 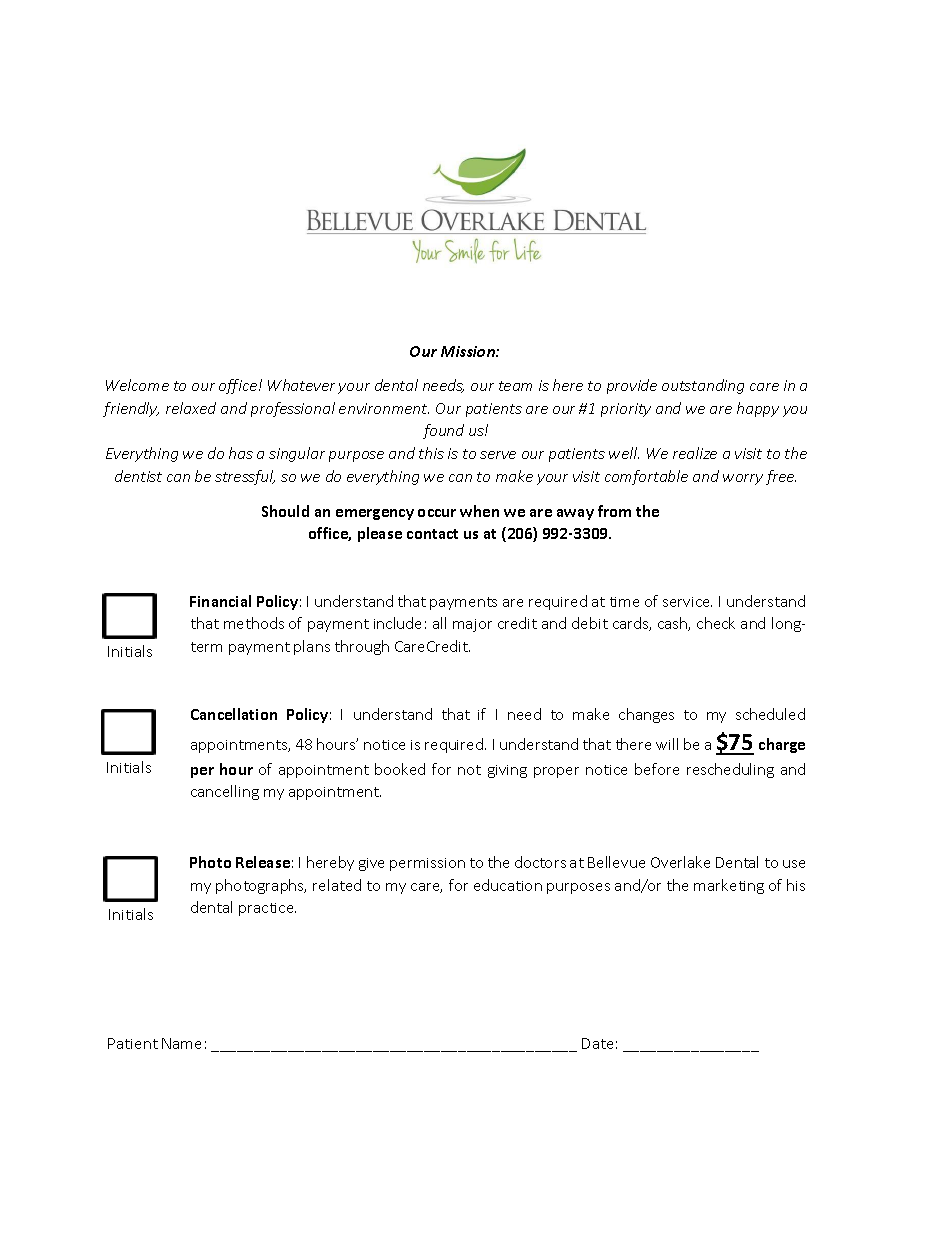 What do you see at coordinates (729, 886) in the screenshot?
I see `marketing` at bounding box center [729, 886].
